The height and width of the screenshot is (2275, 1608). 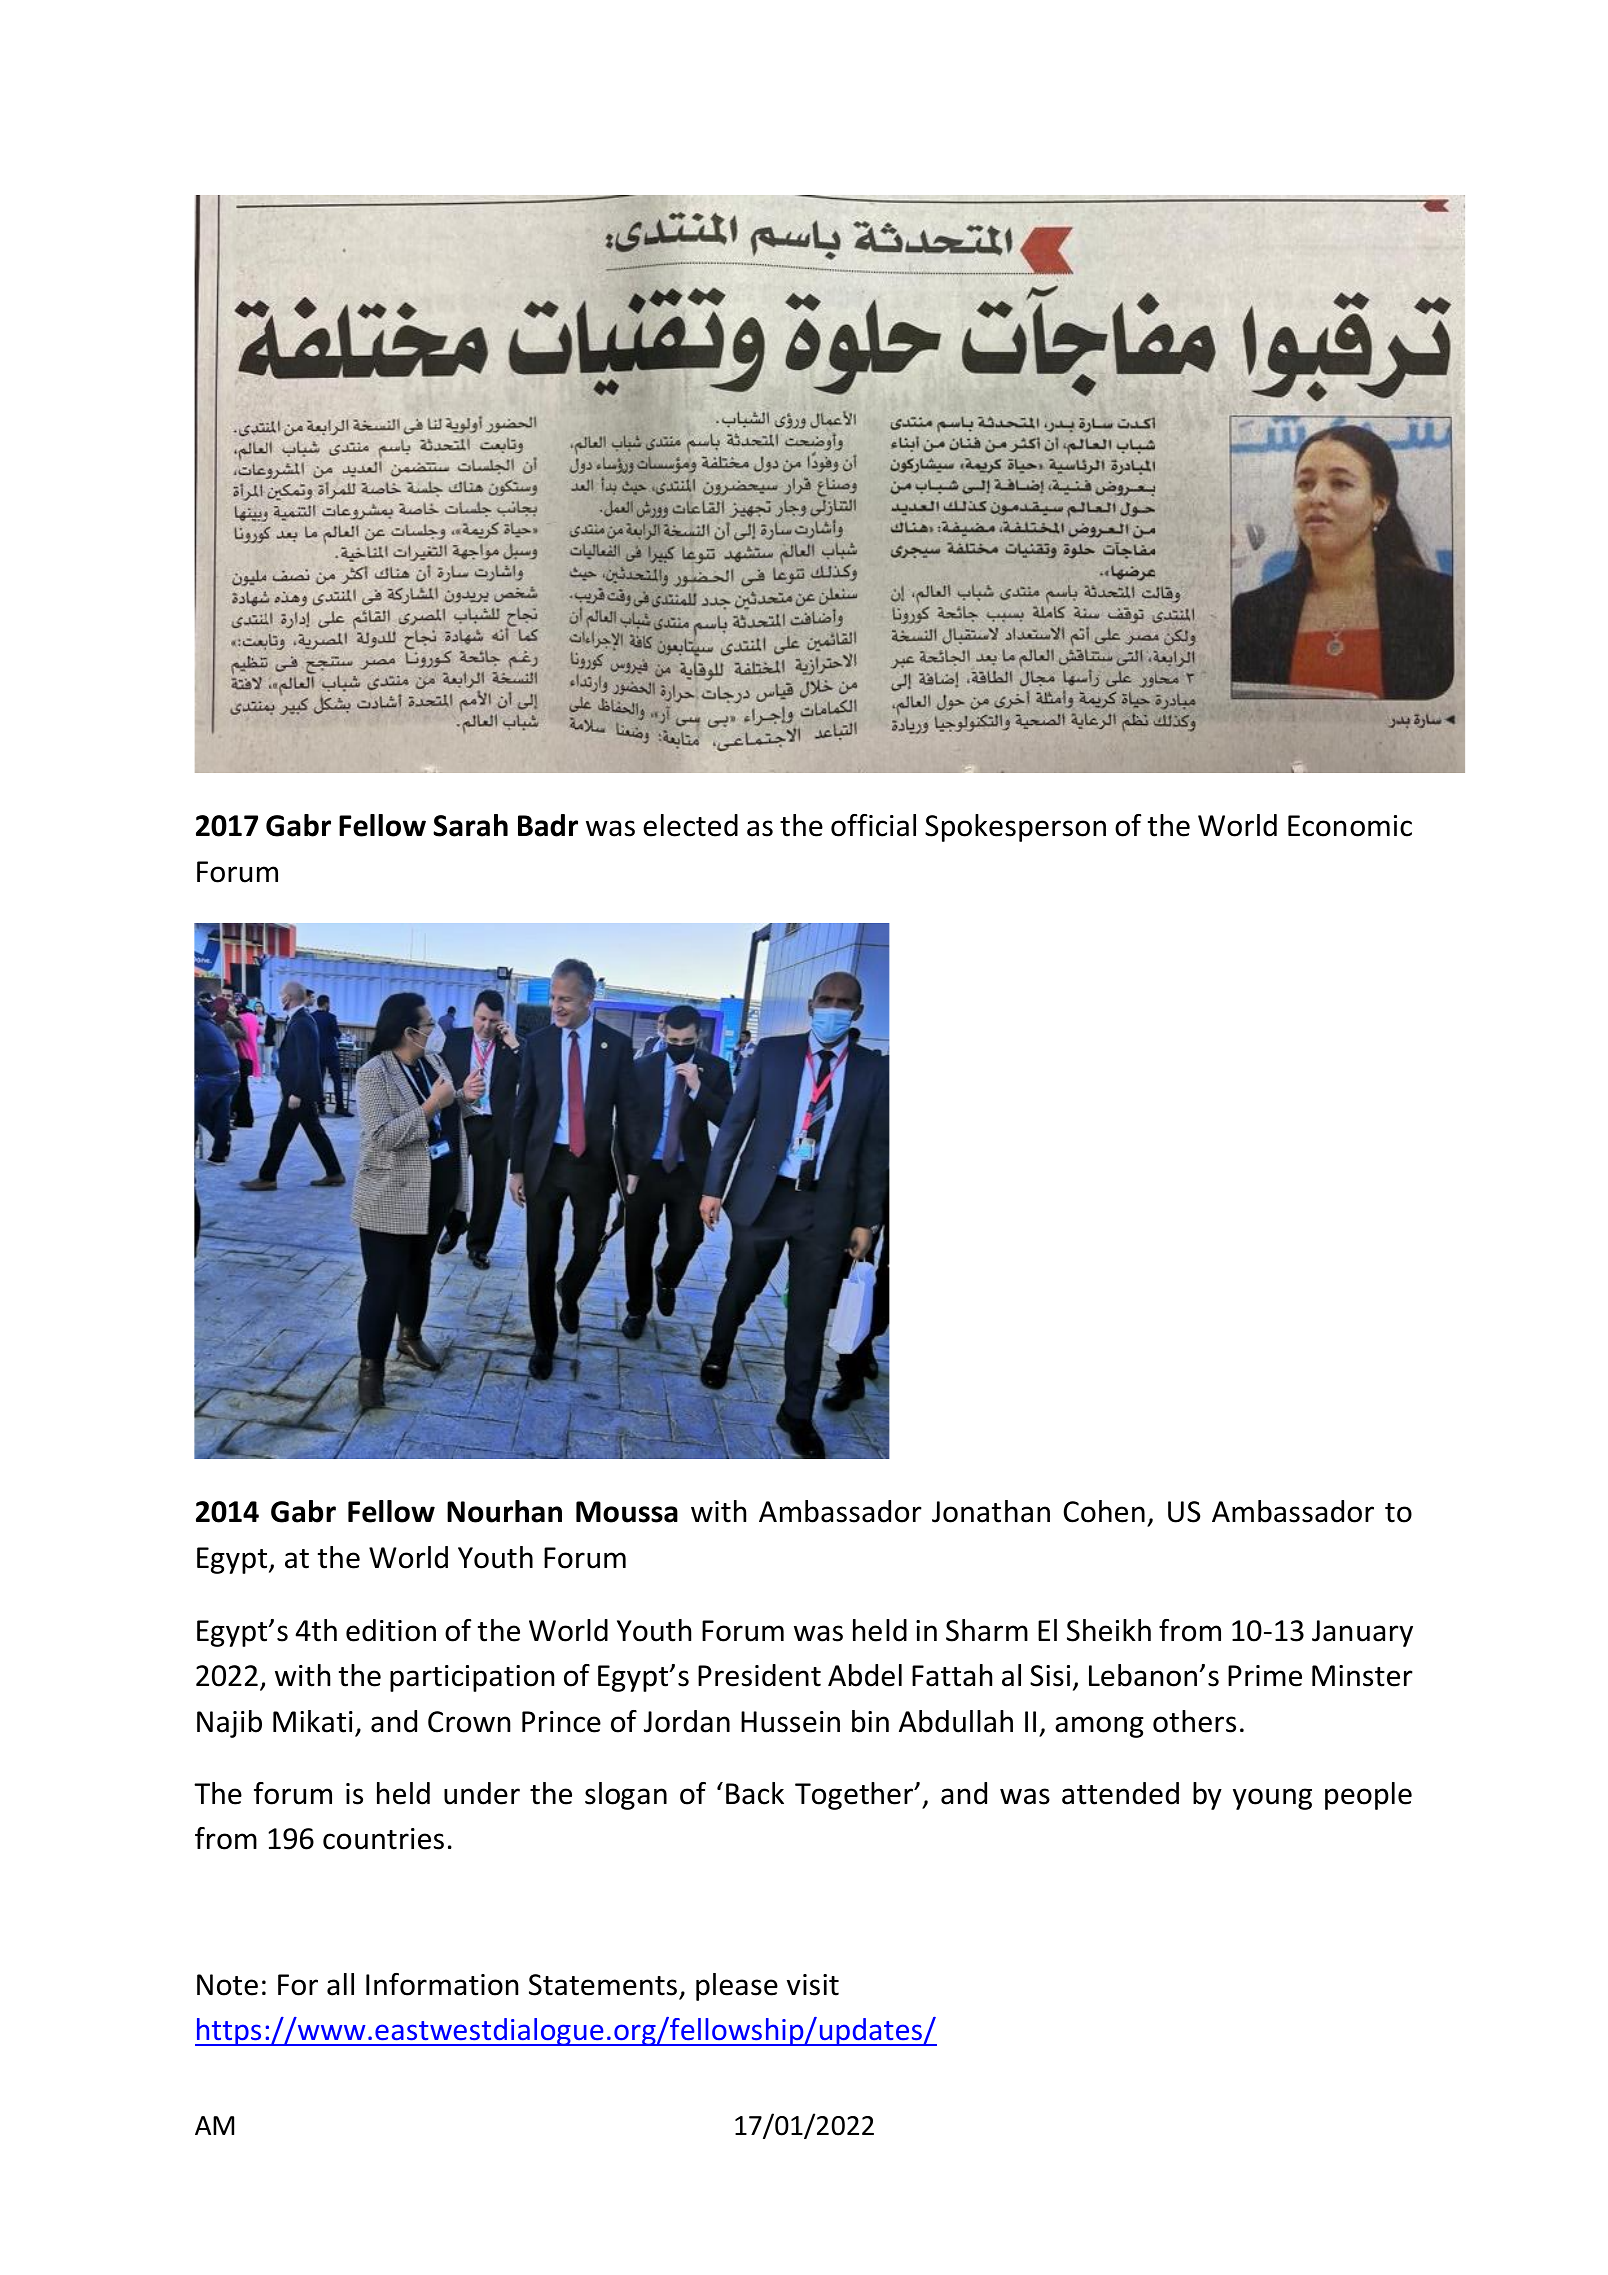 I want to click on Cohen, so click(x=1104, y=1511).
